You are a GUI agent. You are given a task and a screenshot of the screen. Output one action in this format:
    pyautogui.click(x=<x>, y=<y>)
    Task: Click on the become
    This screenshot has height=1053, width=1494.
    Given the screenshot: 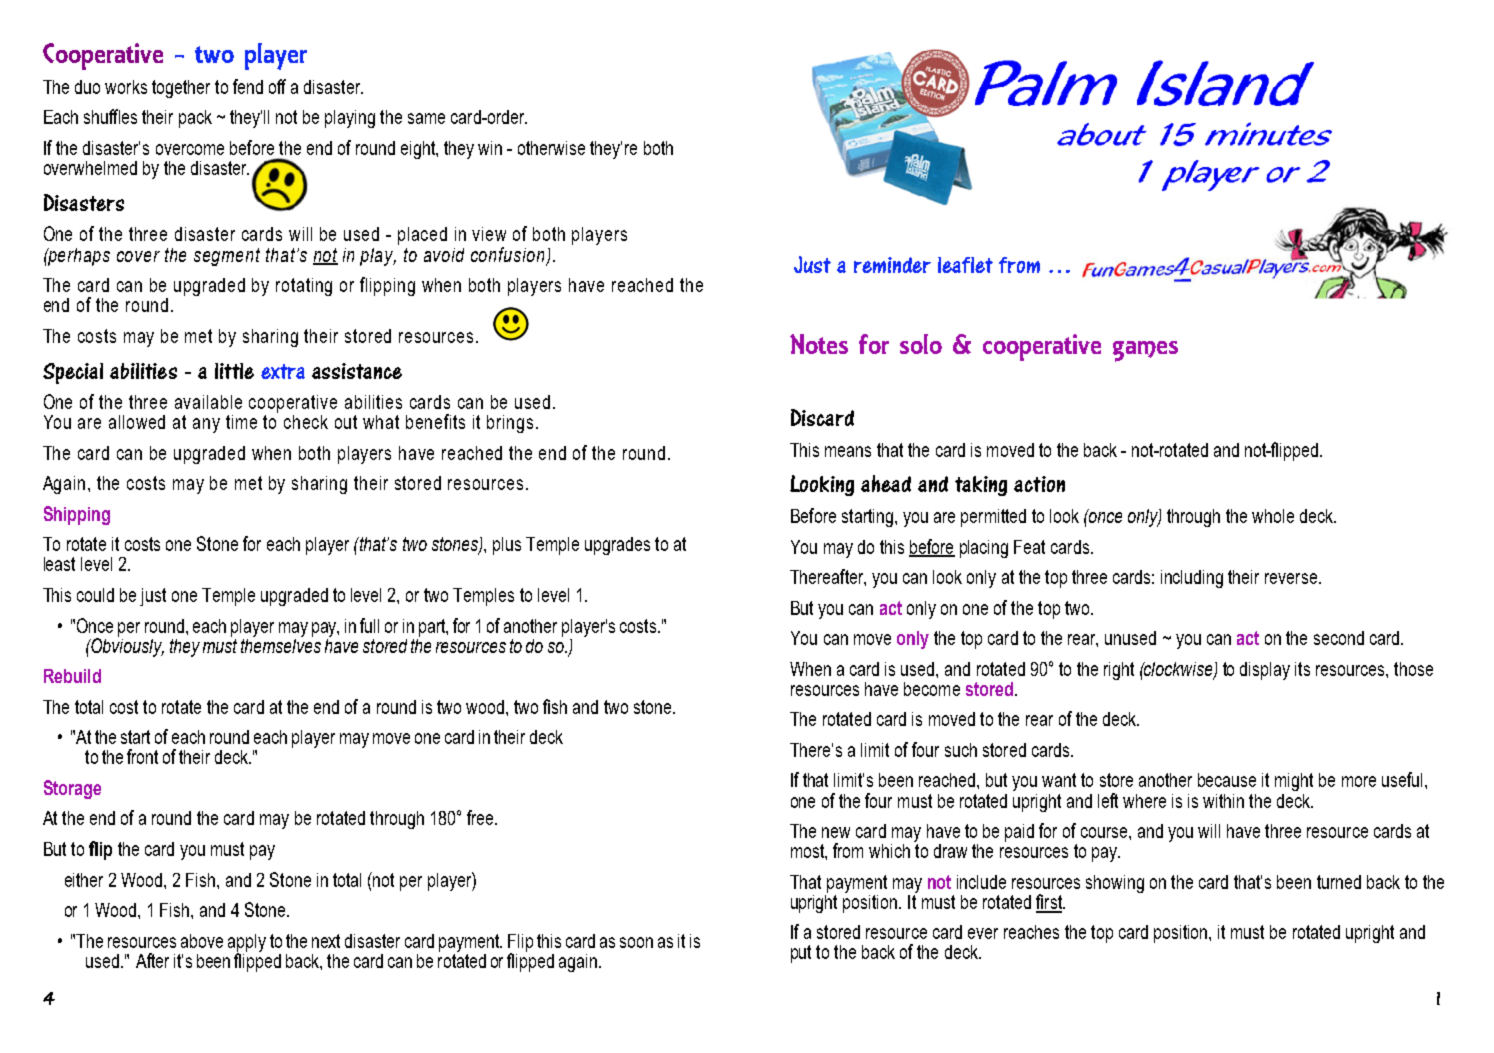 What is the action you would take?
    pyautogui.click(x=932, y=689)
